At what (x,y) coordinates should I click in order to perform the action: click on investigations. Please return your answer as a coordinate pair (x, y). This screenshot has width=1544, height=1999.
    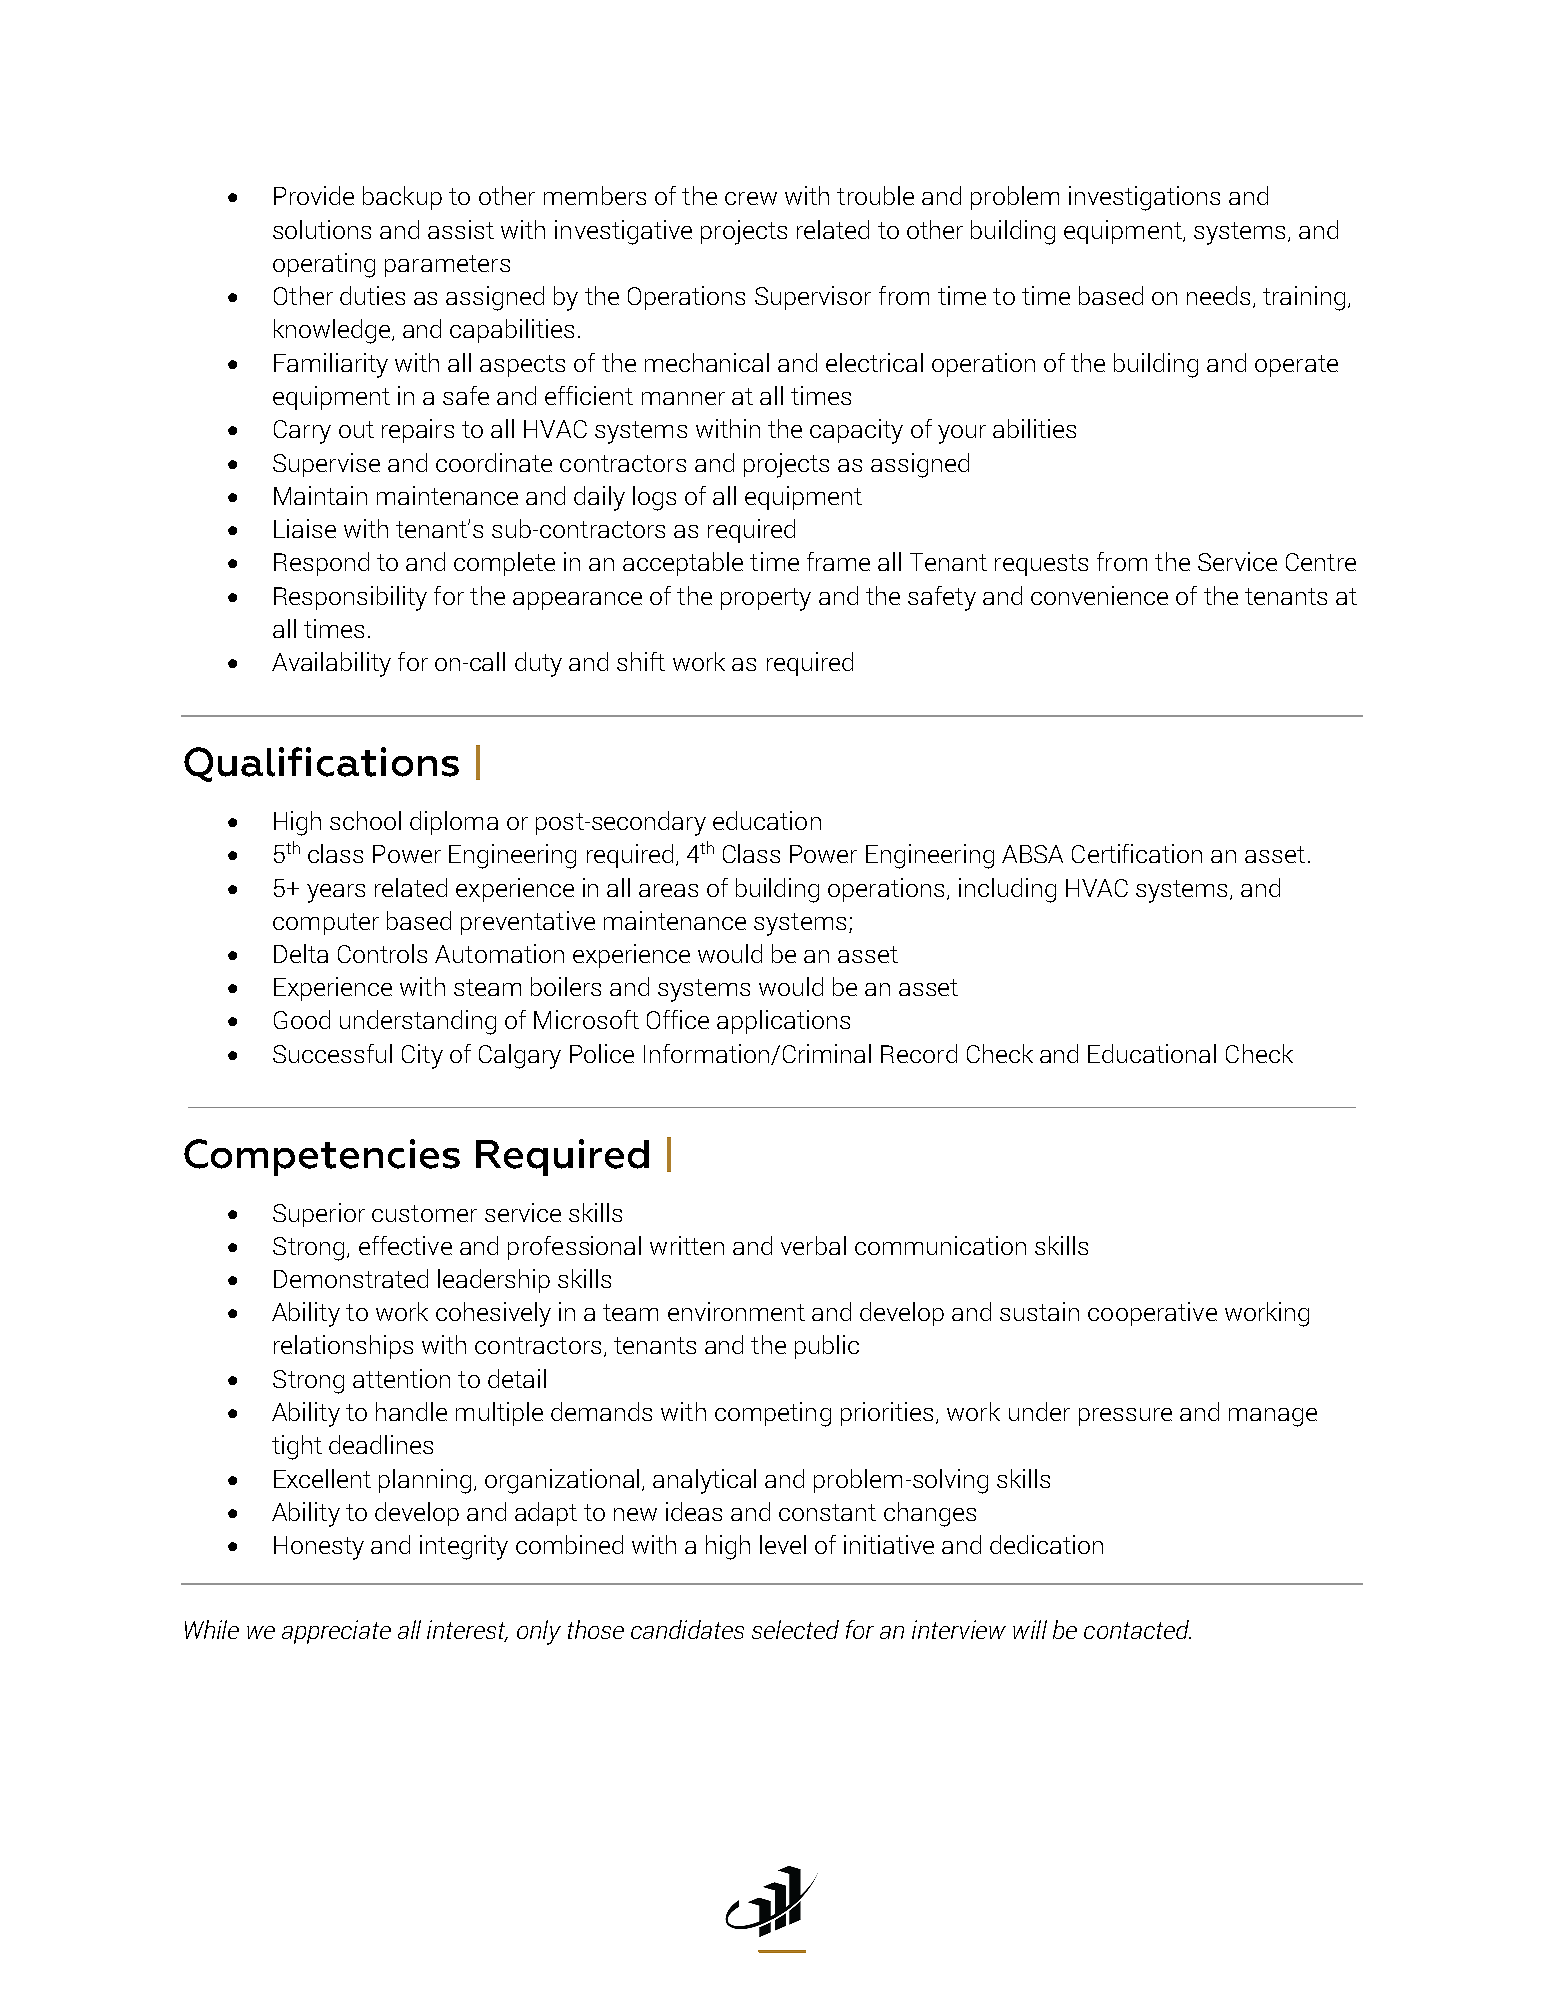
    Looking at the image, I should click on (1144, 198).
